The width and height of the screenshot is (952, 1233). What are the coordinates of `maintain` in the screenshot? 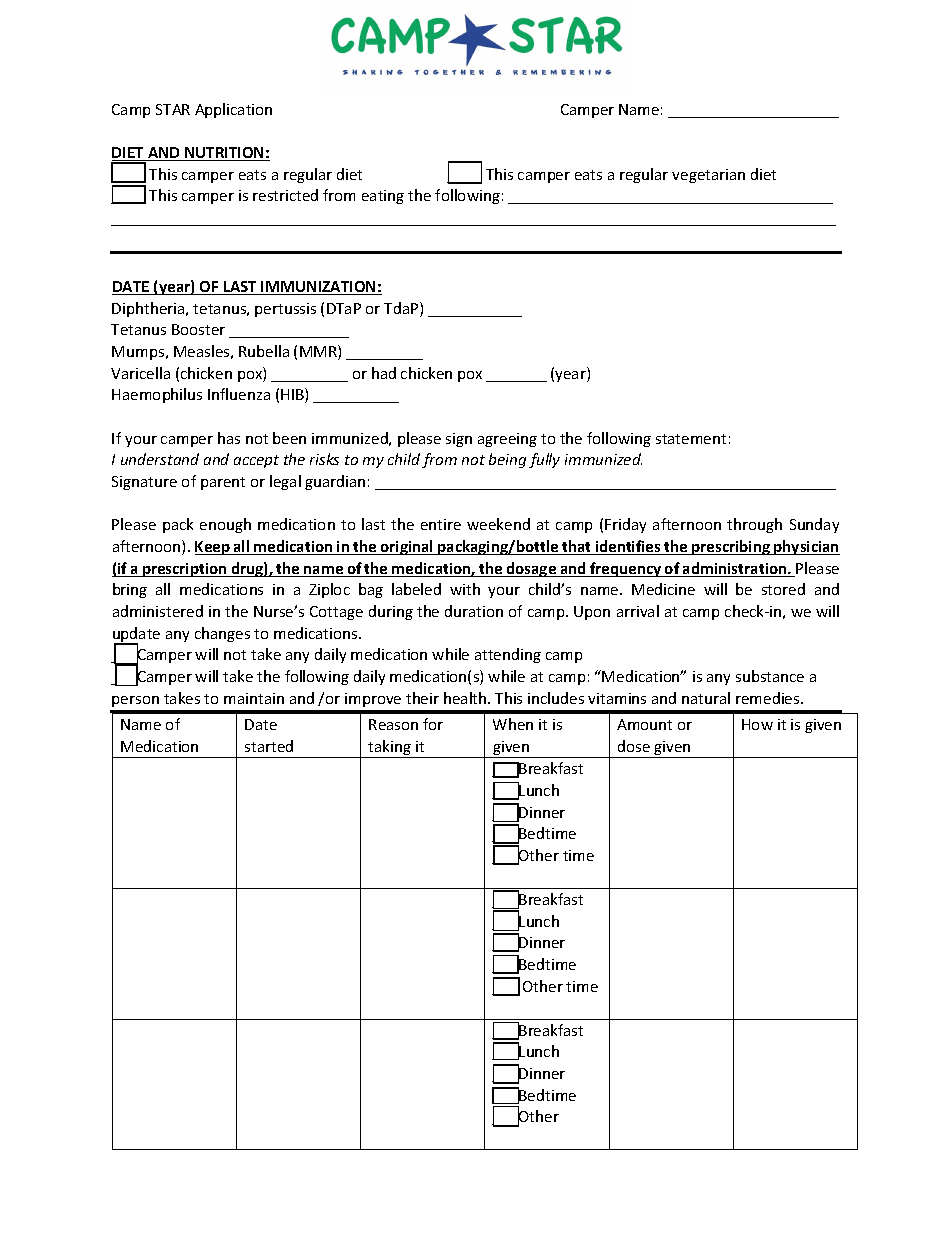 It's located at (254, 698).
